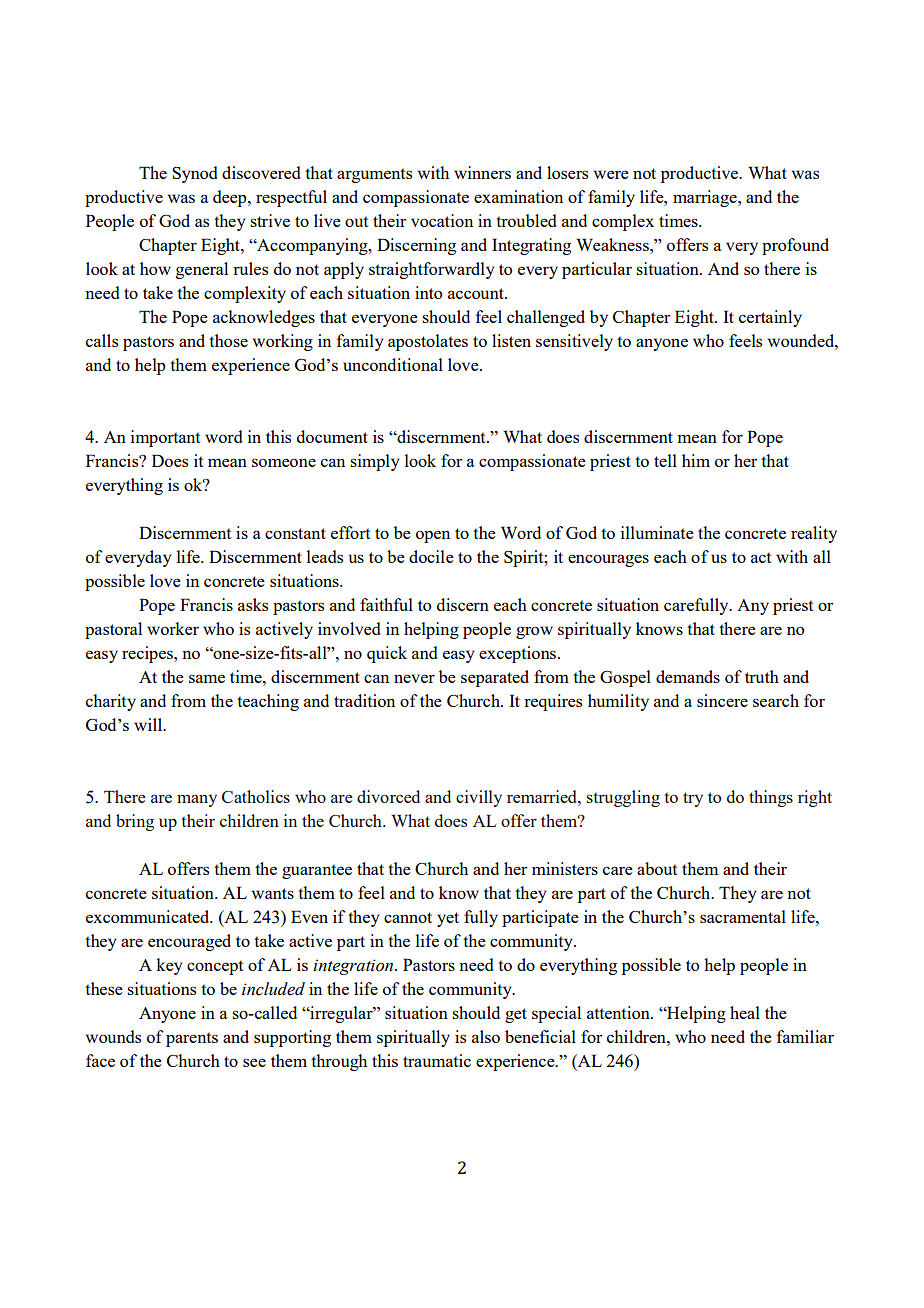 This image has height=1308, width=924. Describe the element at coordinates (173, 628) in the image. I see `worker` at that location.
